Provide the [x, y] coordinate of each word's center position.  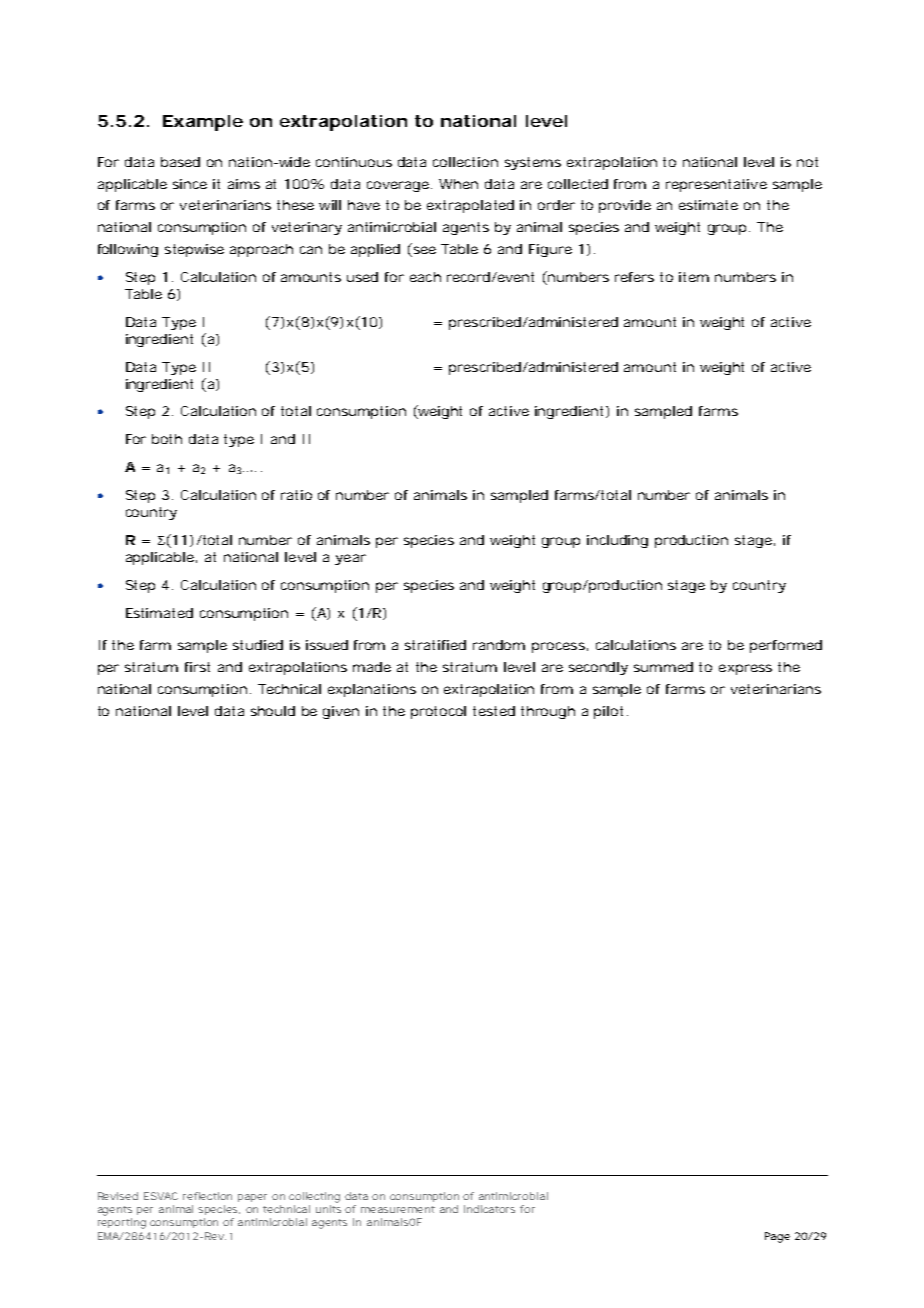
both [167, 439]
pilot [608, 712]
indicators [489, 1209]
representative [716, 185]
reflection [207, 1196]
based [180, 162]
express [745, 669]
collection [465, 162]
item [694, 277]
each [425, 277]
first [197, 667]
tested [494, 711]
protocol [438, 712]
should [273, 711]
